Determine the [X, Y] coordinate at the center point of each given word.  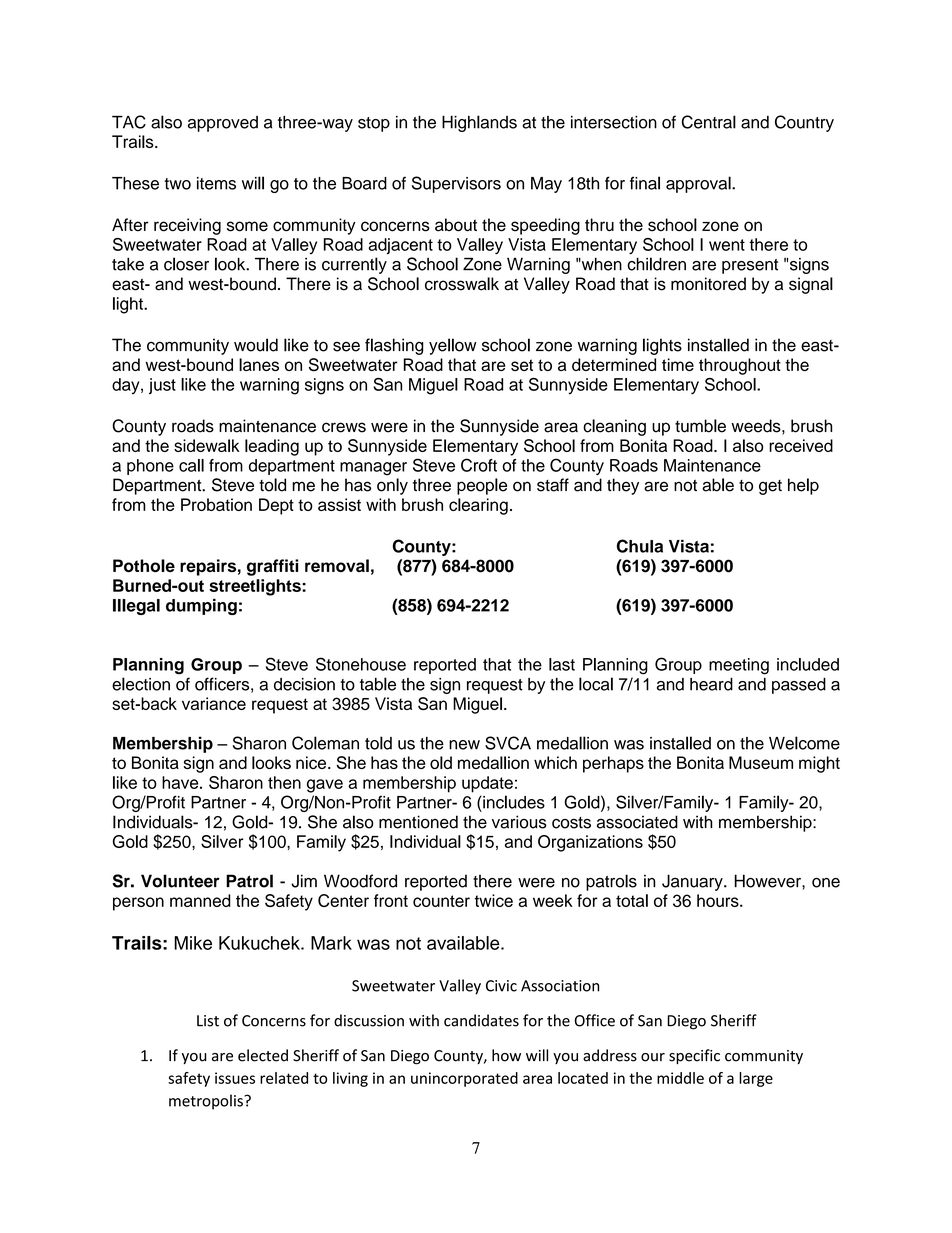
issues [235, 1078]
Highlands [479, 123]
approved [223, 124]
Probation [216, 504]
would [256, 345]
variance [214, 703]
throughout [740, 366]
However [768, 881]
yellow [452, 346]
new [464, 745]
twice [494, 900]
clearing [478, 506]
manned [200, 900]
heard [711, 684]
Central [709, 122]
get [770, 487]
